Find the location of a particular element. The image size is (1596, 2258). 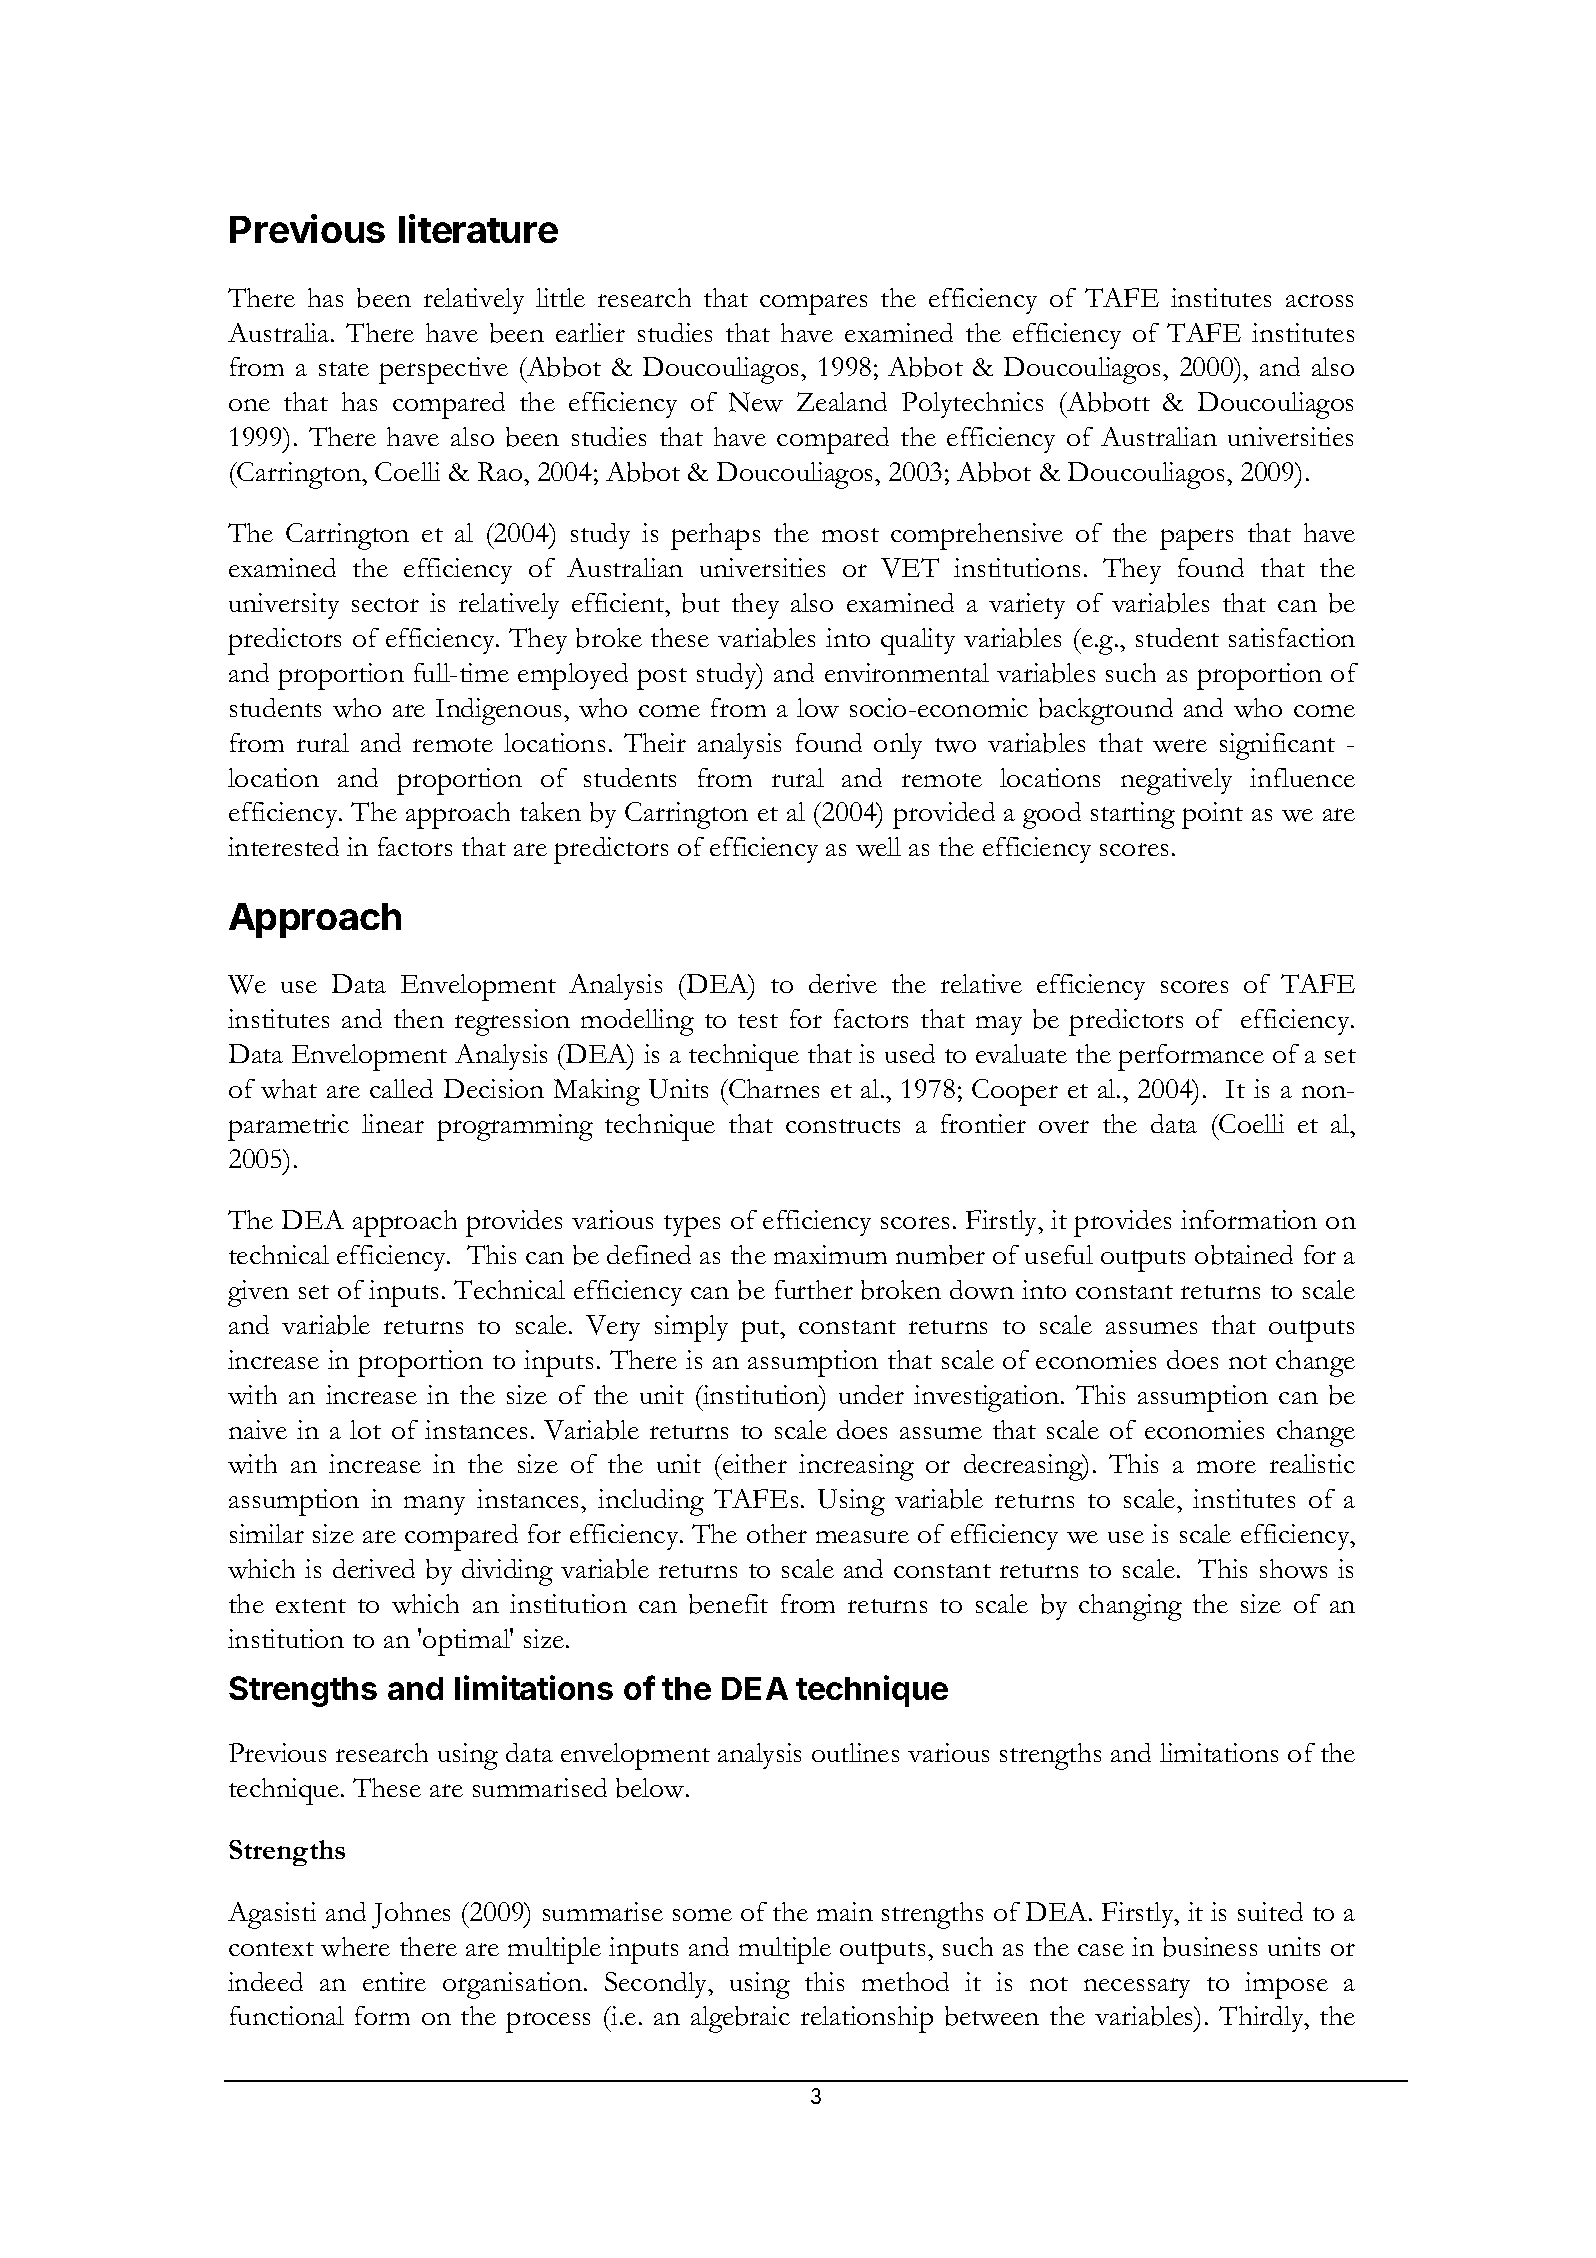

entire is located at coordinates (394, 1981).
